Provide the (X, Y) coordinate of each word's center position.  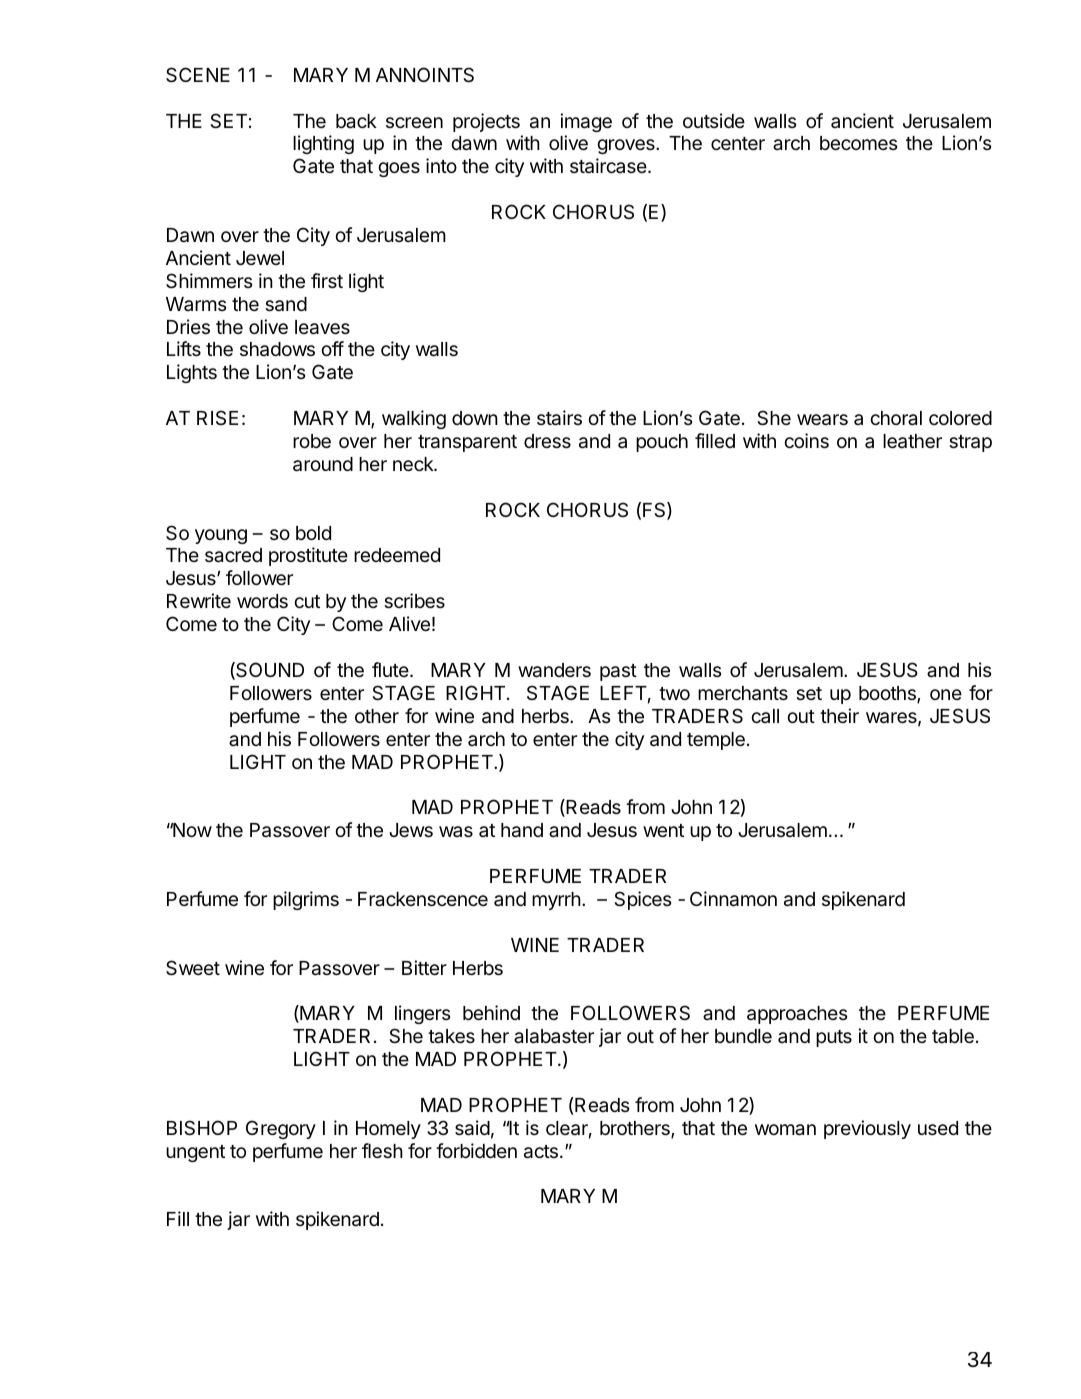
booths (888, 694)
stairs (559, 418)
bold (313, 533)
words (262, 601)
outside (714, 120)
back (356, 121)
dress (547, 441)
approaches (797, 1015)
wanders (554, 670)
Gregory (281, 1129)
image (586, 122)
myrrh (556, 901)
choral (896, 418)
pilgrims (306, 900)
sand (286, 304)
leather (912, 441)
